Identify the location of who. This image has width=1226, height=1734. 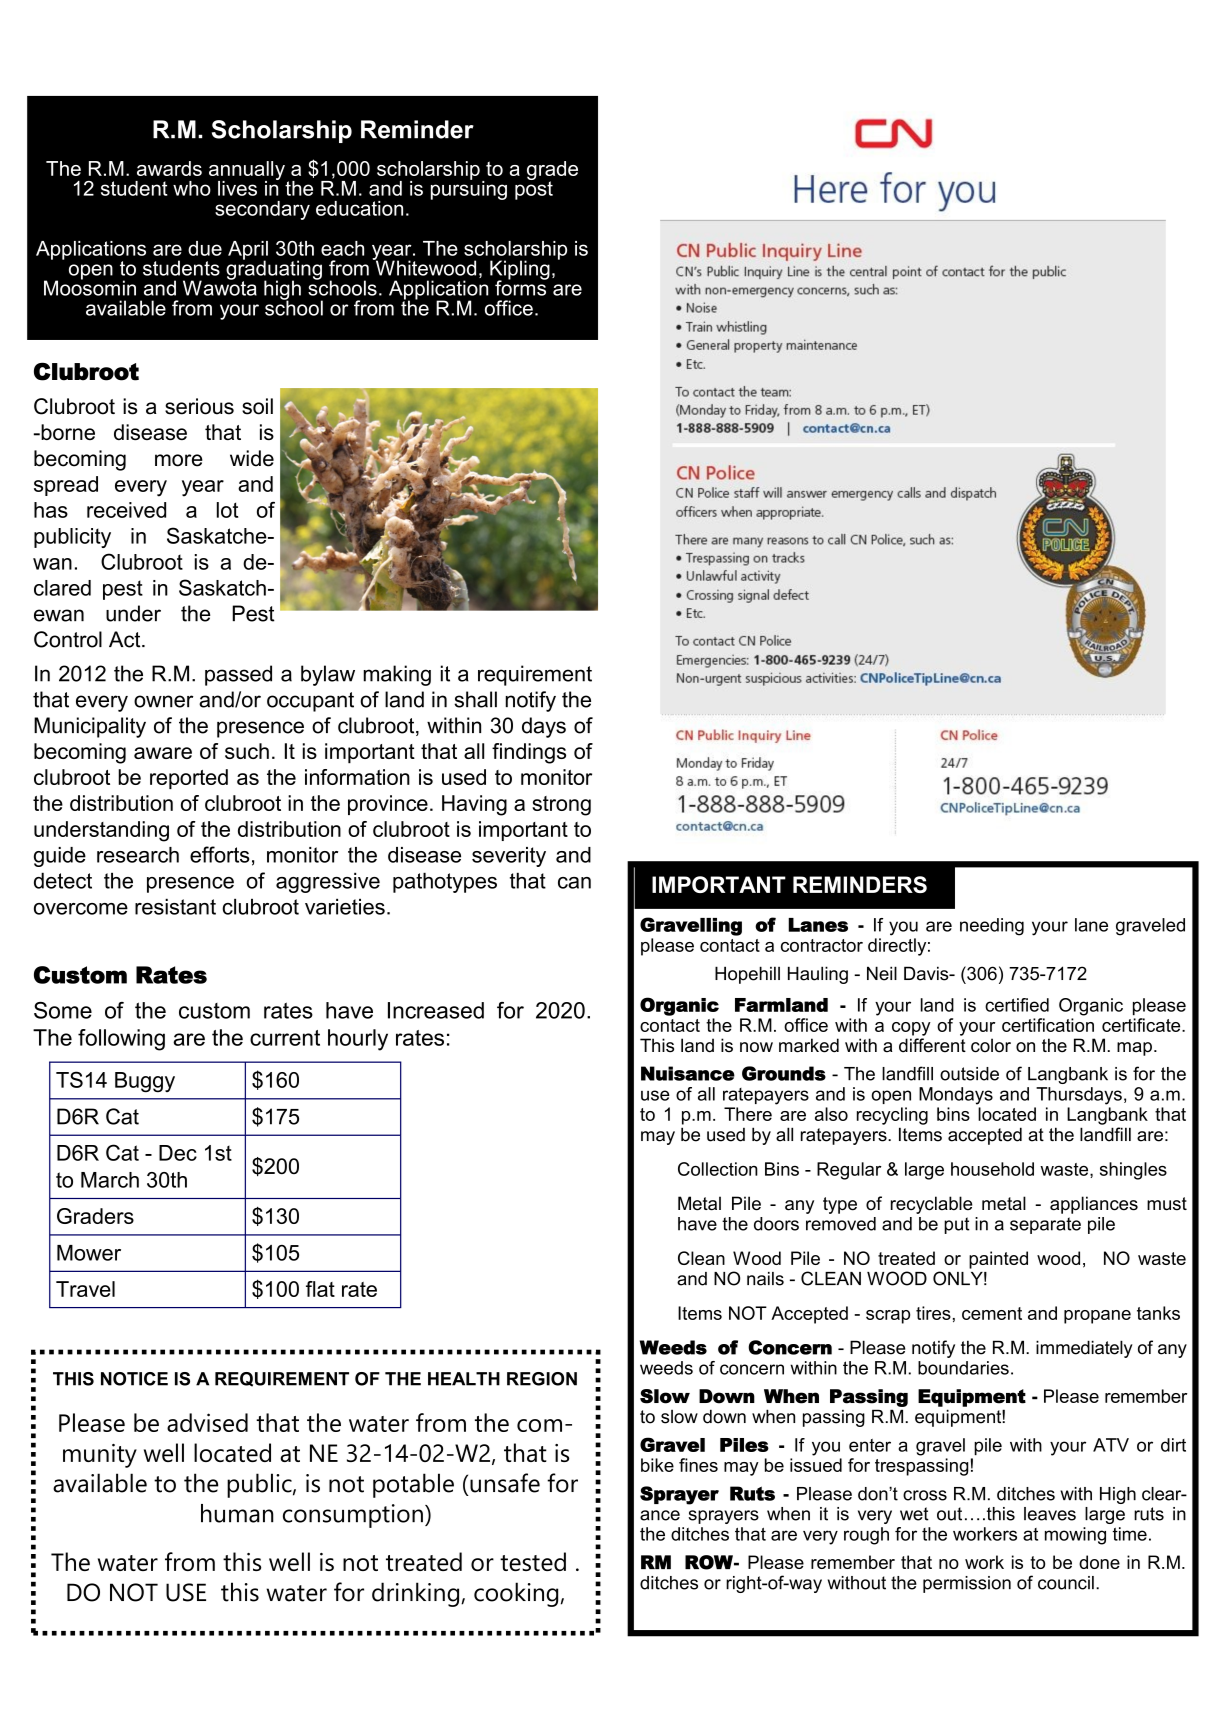
(192, 188).
